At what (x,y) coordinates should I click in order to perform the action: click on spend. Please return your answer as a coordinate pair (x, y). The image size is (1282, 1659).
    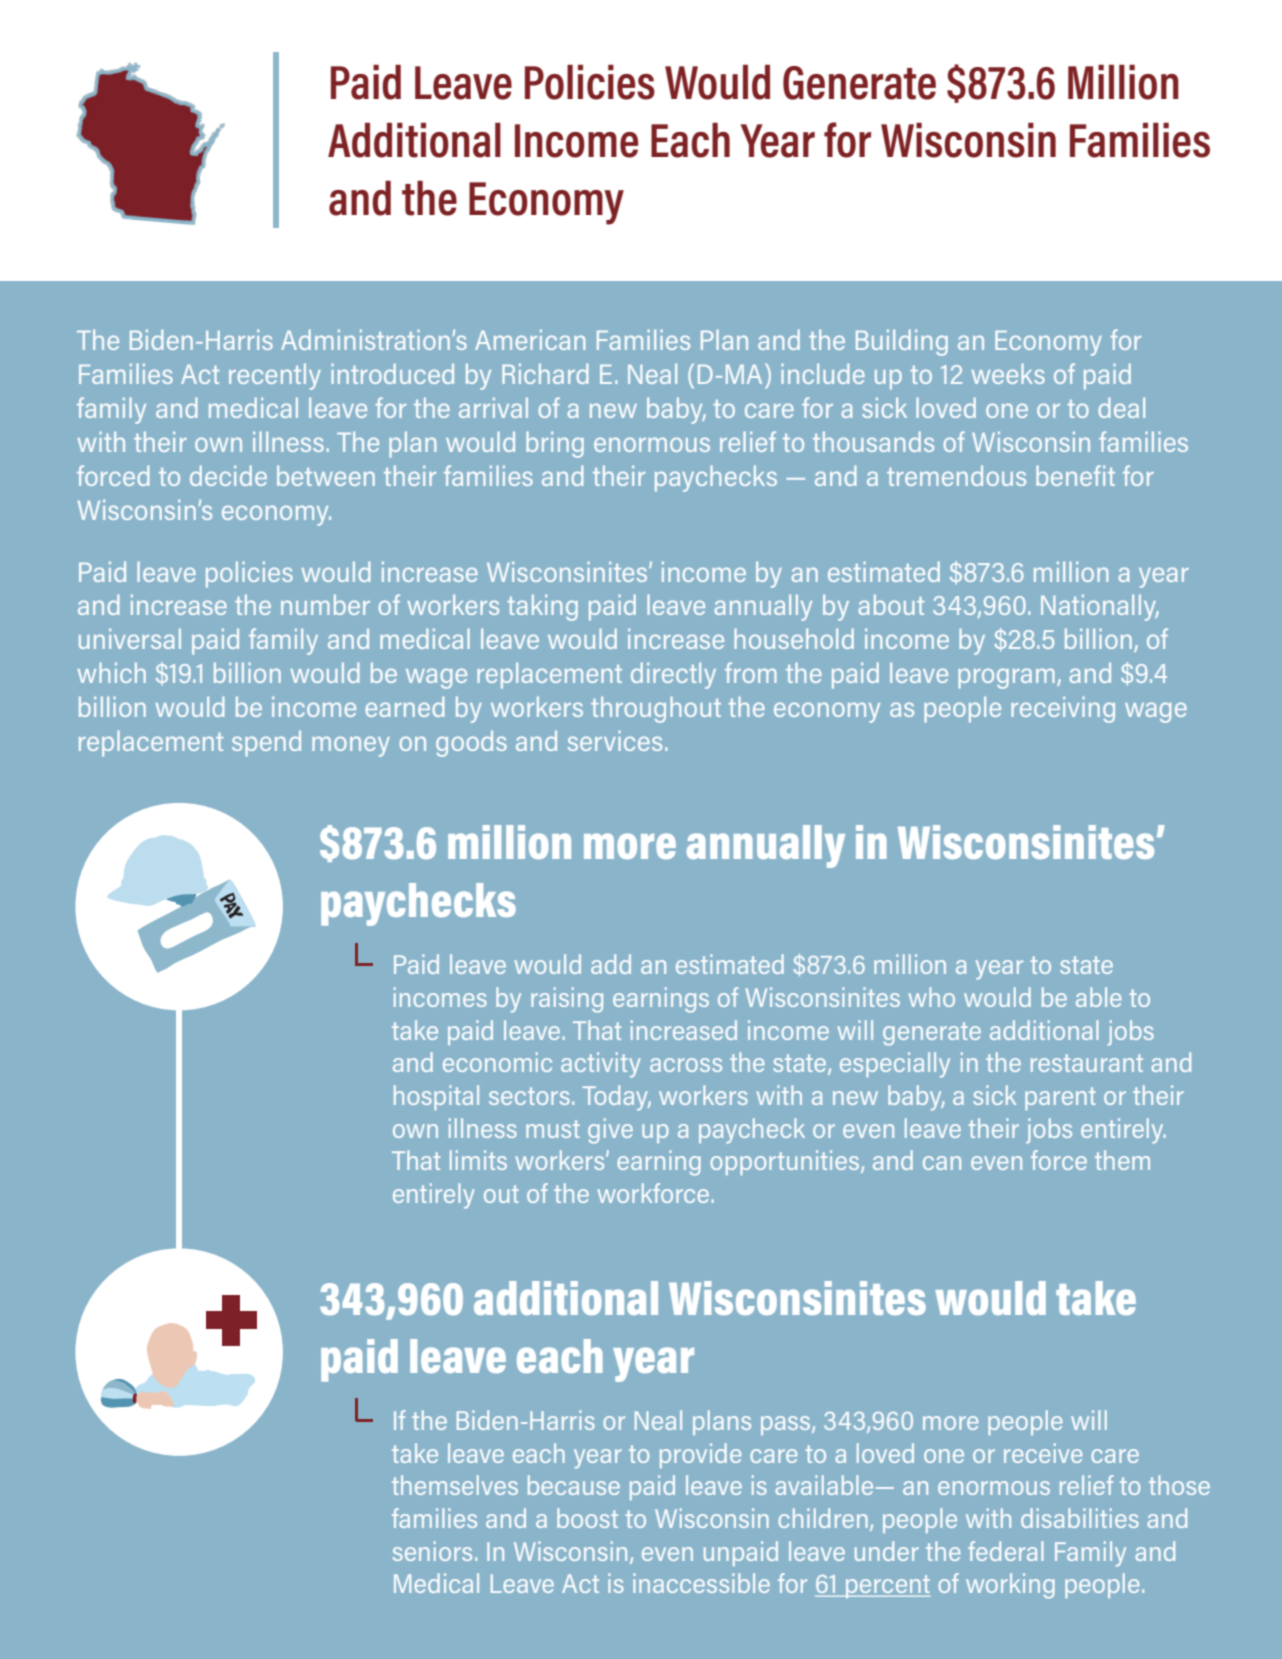
    Looking at the image, I should click on (266, 744).
